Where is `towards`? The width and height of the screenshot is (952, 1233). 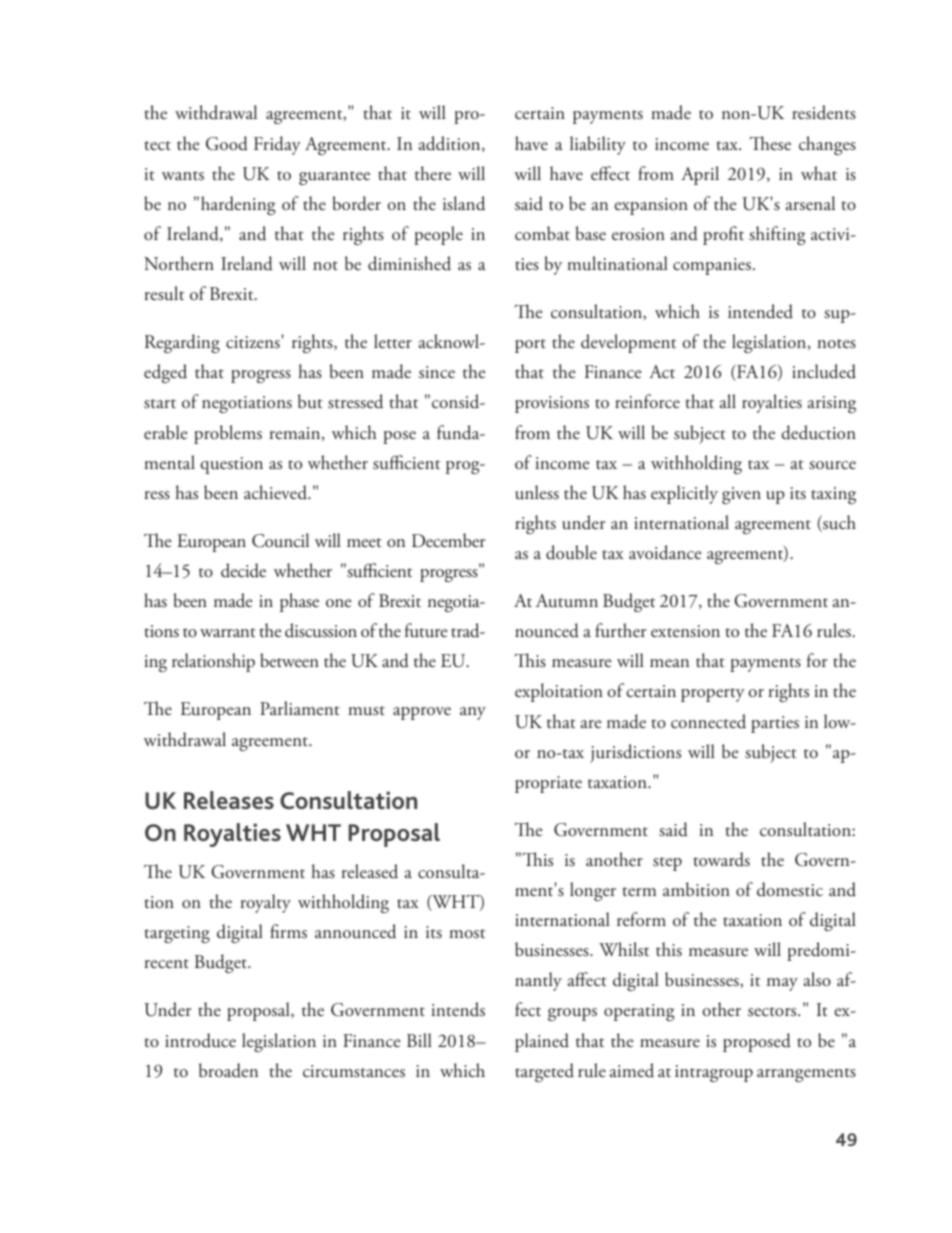 towards is located at coordinates (722, 859).
